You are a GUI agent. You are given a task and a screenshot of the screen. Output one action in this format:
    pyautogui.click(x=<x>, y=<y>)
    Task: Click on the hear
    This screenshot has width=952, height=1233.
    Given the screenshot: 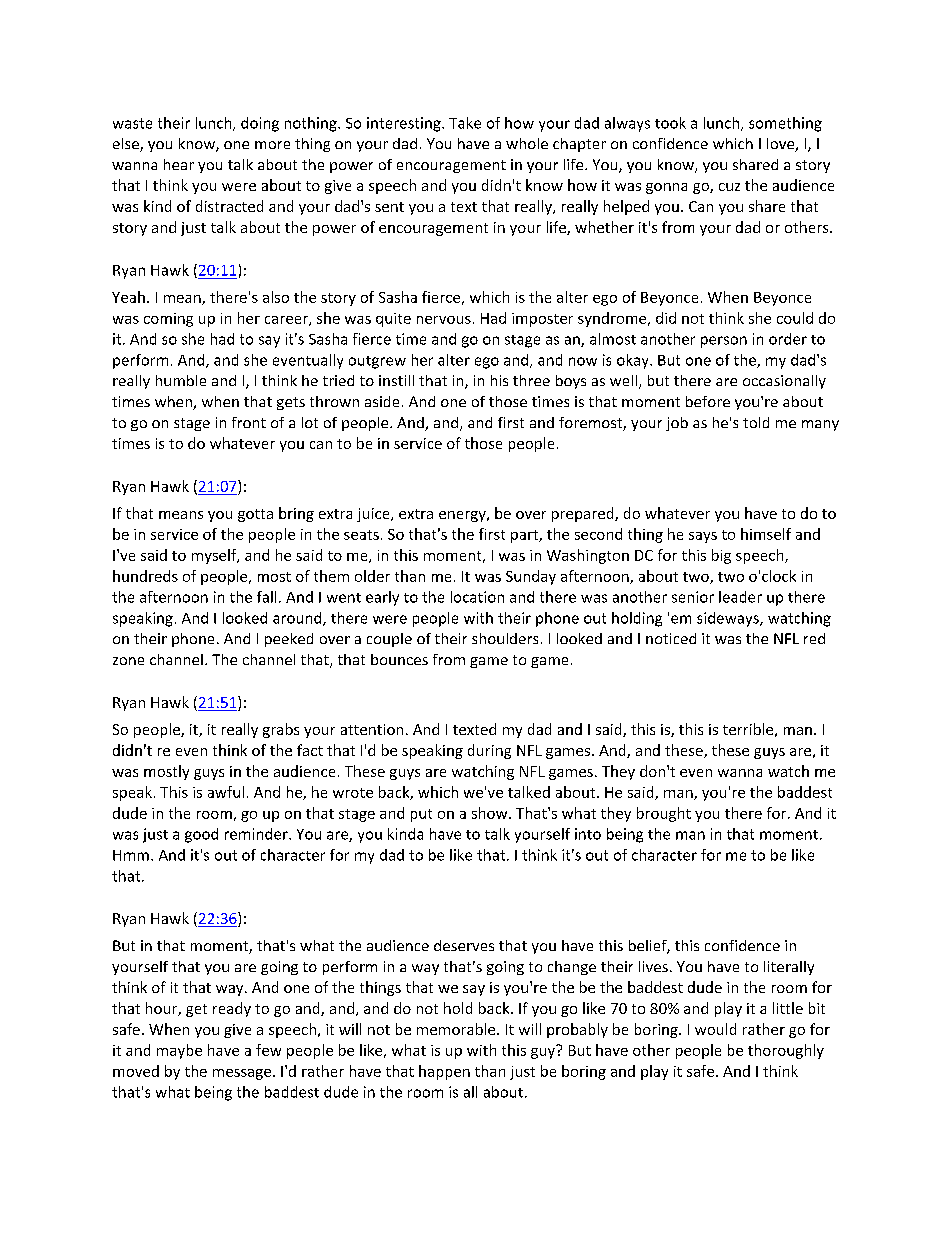 What is the action you would take?
    pyautogui.click(x=179, y=164)
